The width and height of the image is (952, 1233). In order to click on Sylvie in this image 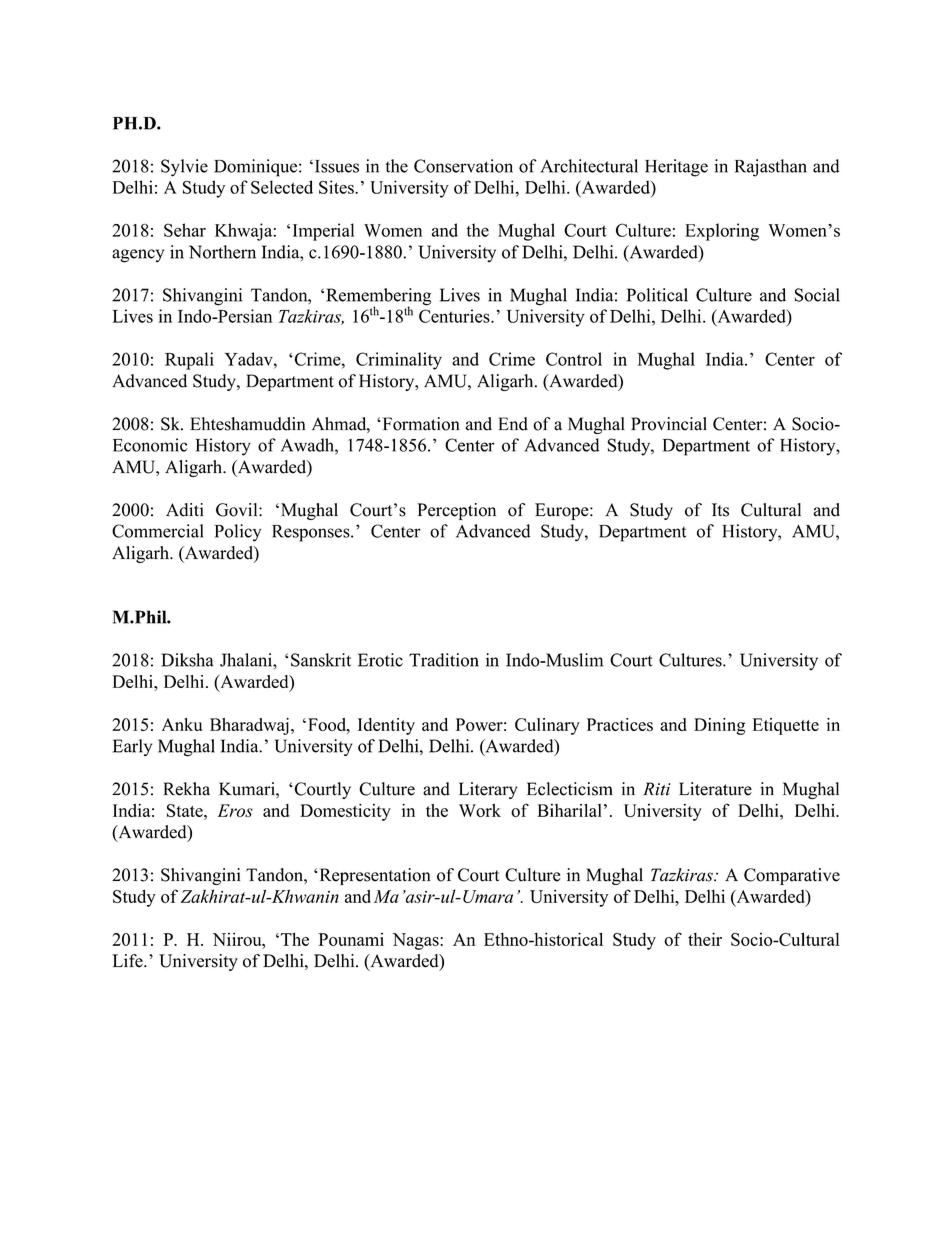, I will do `click(184, 168)`.
